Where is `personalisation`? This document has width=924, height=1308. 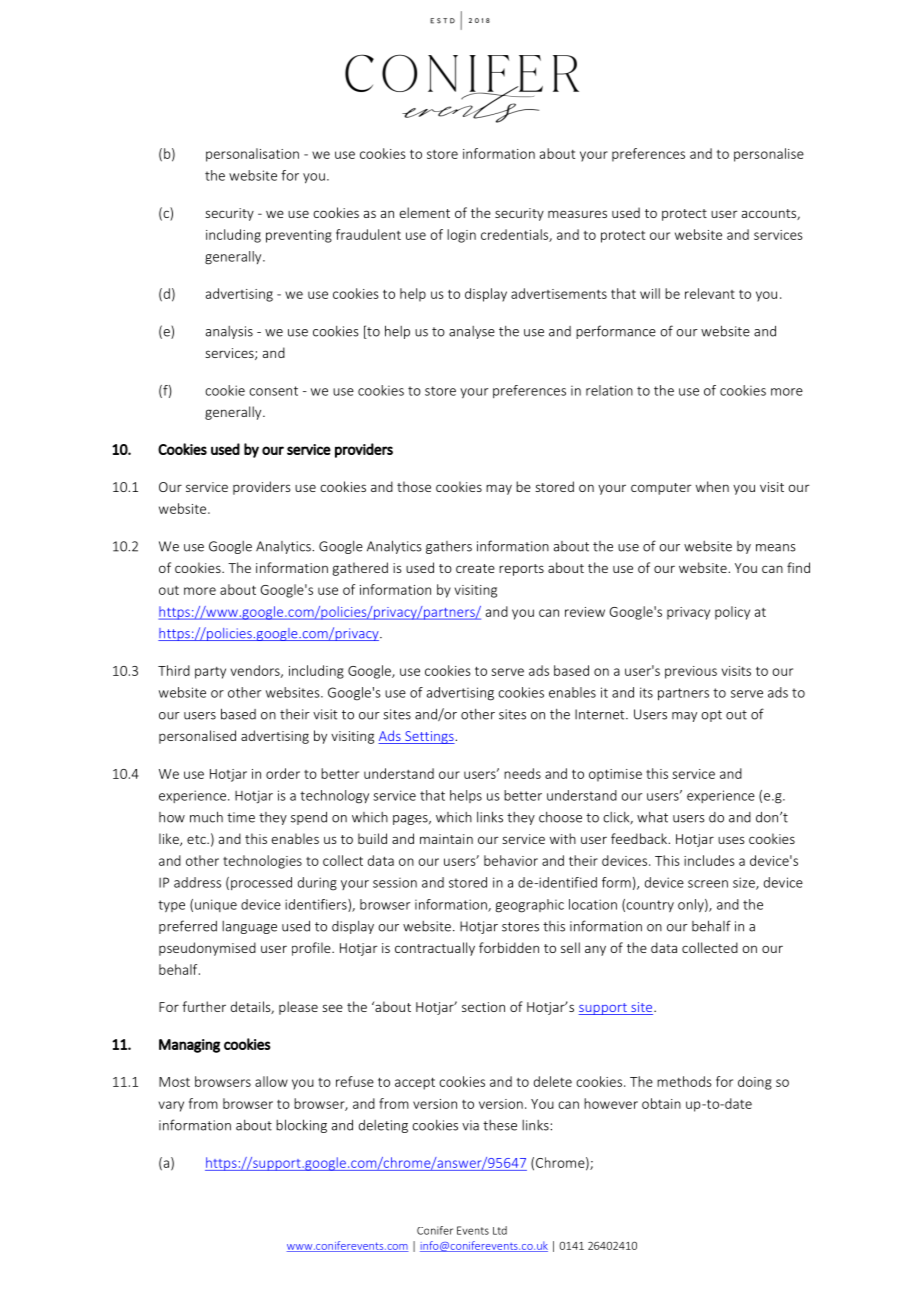
personalisation is located at coordinates (252, 155).
